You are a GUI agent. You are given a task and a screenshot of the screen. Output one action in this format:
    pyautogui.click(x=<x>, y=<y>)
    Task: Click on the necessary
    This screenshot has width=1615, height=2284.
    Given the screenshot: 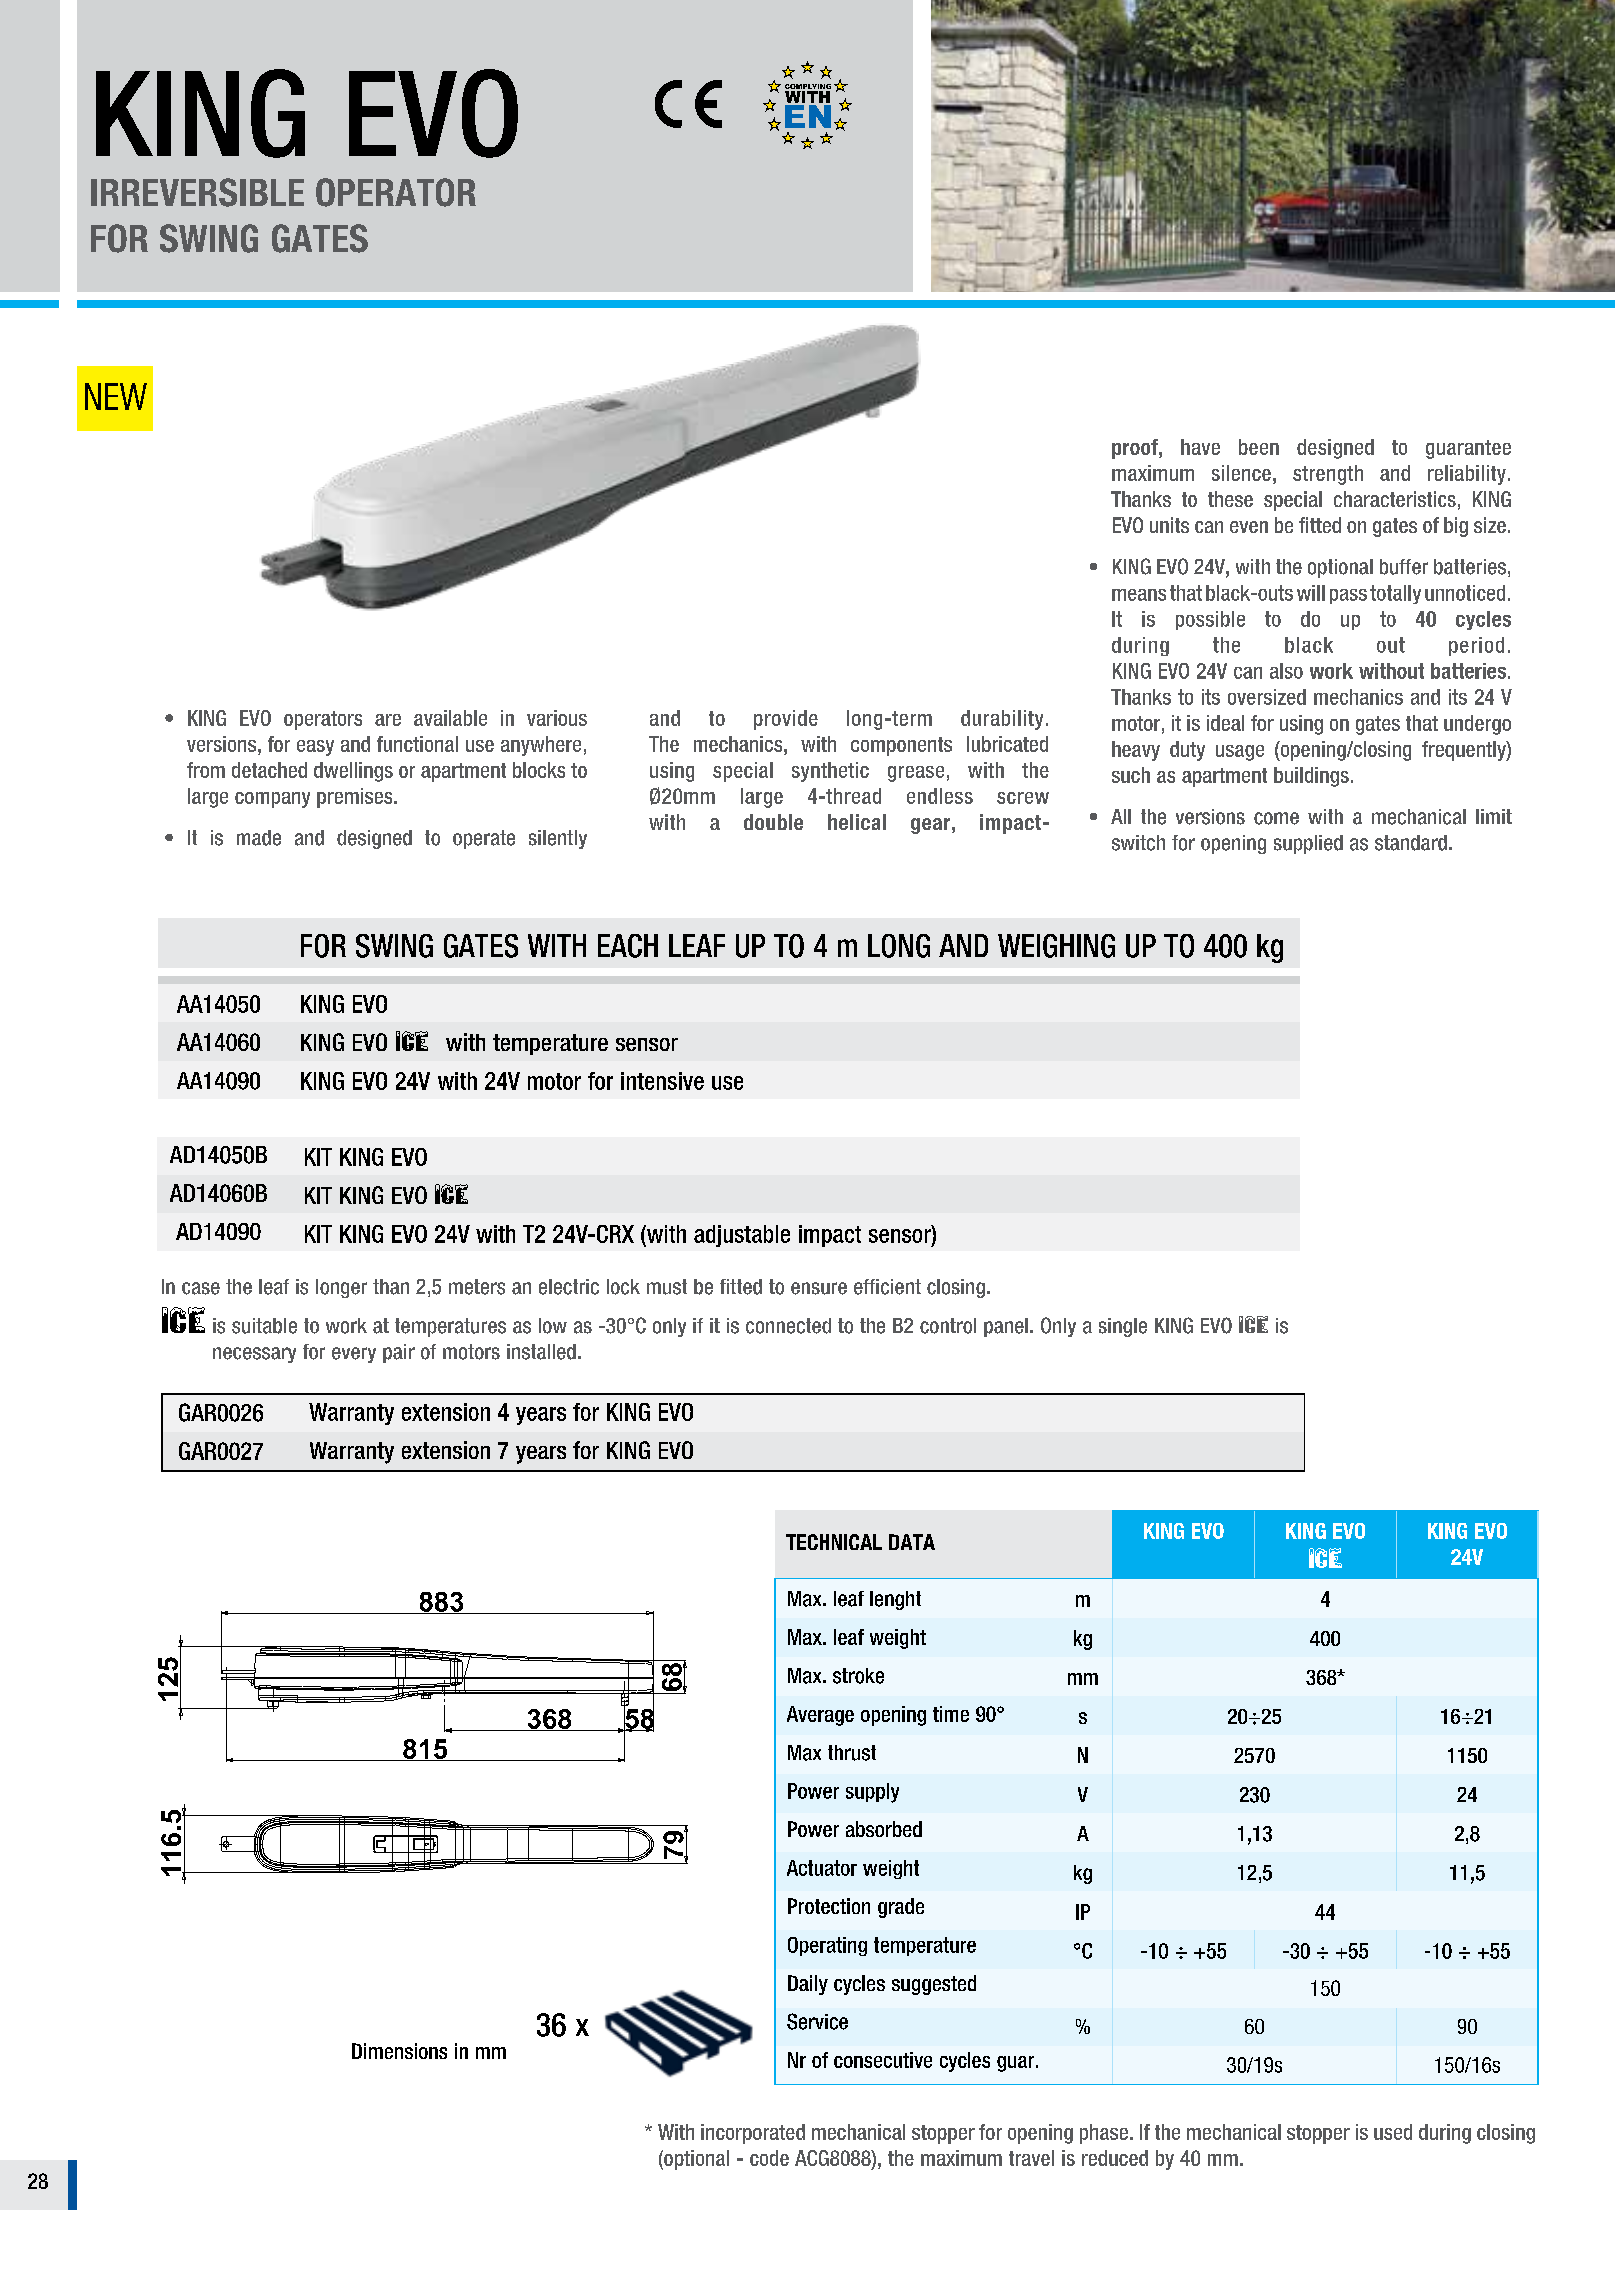 What is the action you would take?
    pyautogui.click(x=254, y=1355)
